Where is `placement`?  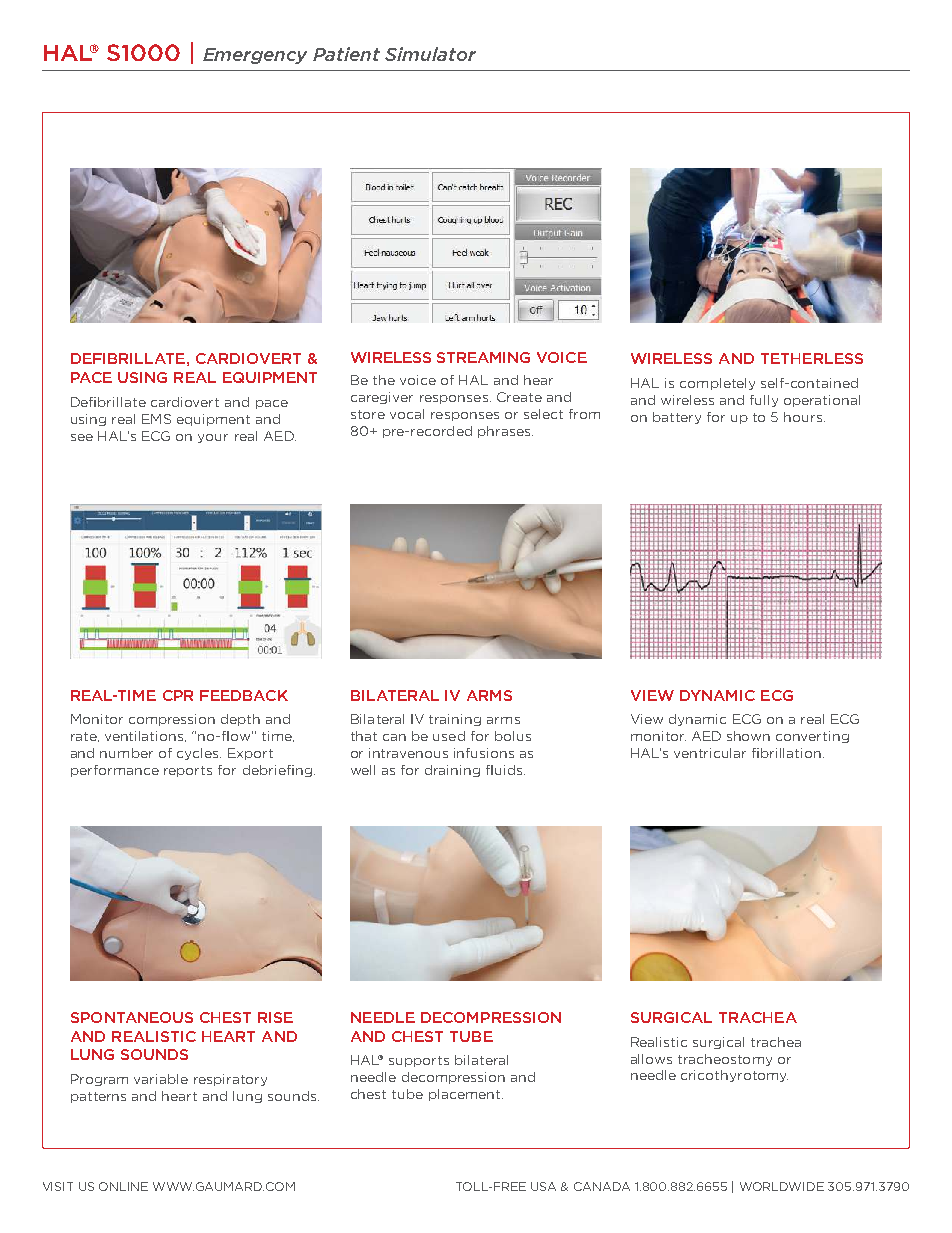
placement is located at coordinates (464, 1095).
